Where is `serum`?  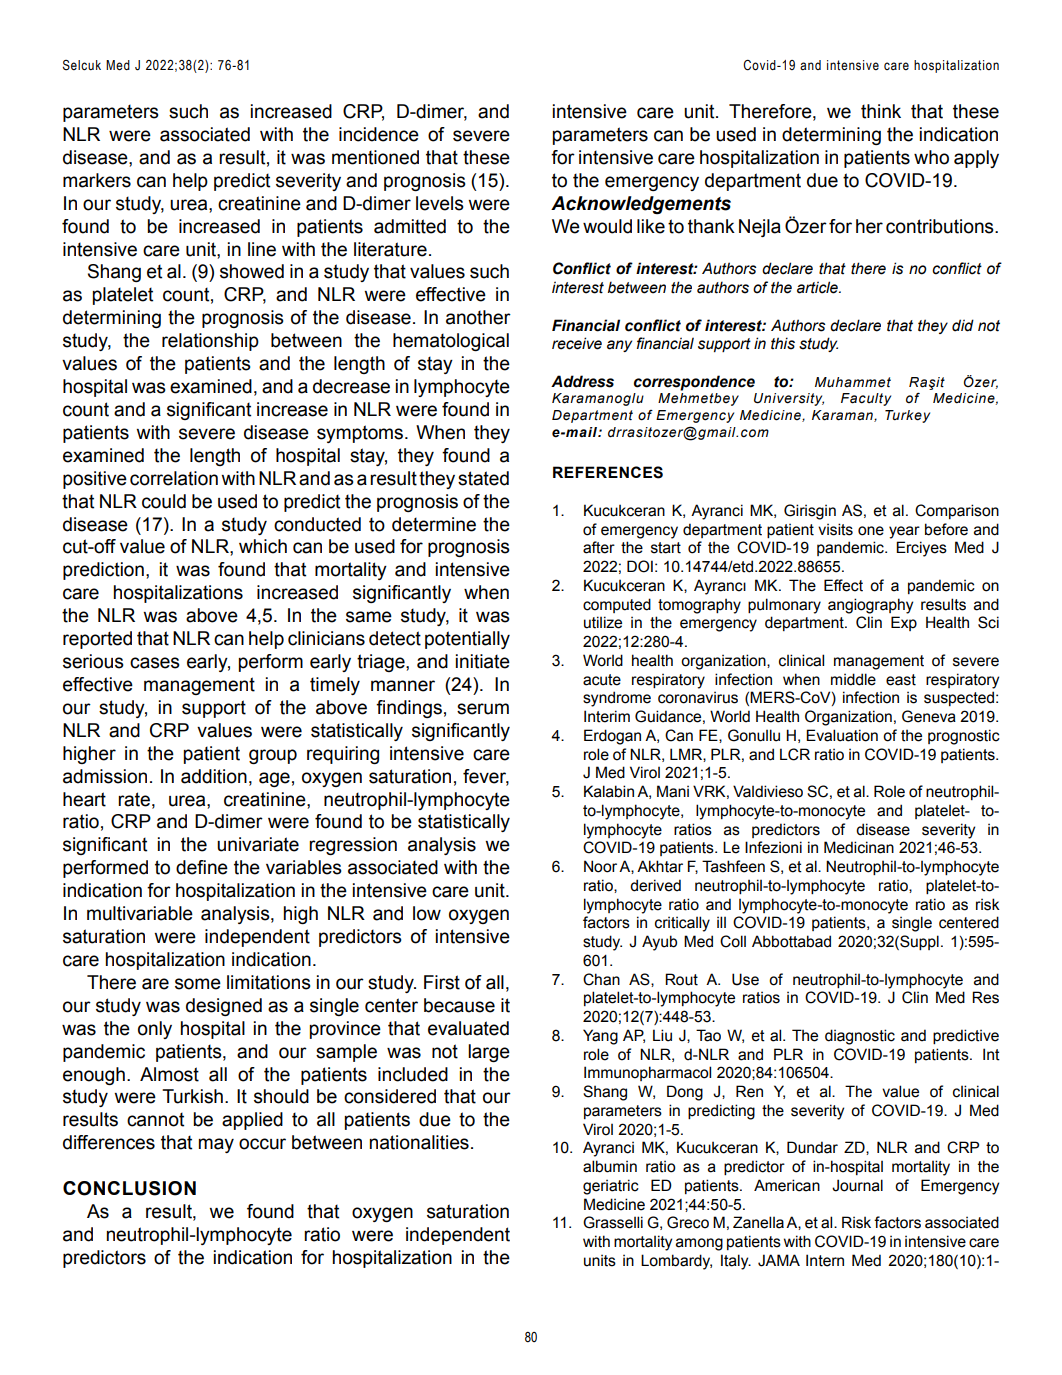
serum is located at coordinates (483, 709).
